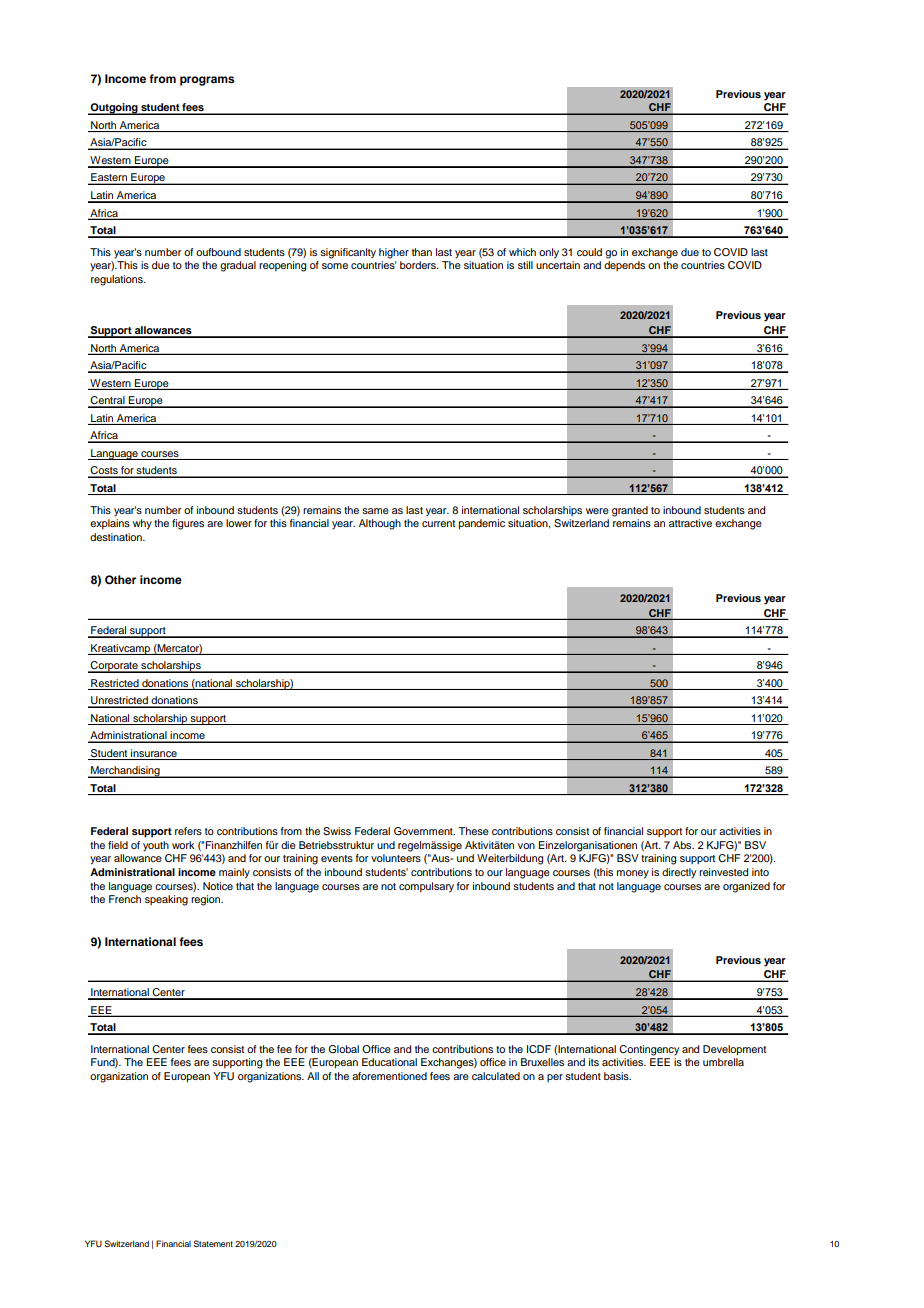  Describe the element at coordinates (422, 252) in the screenshot. I see `than` at that location.
